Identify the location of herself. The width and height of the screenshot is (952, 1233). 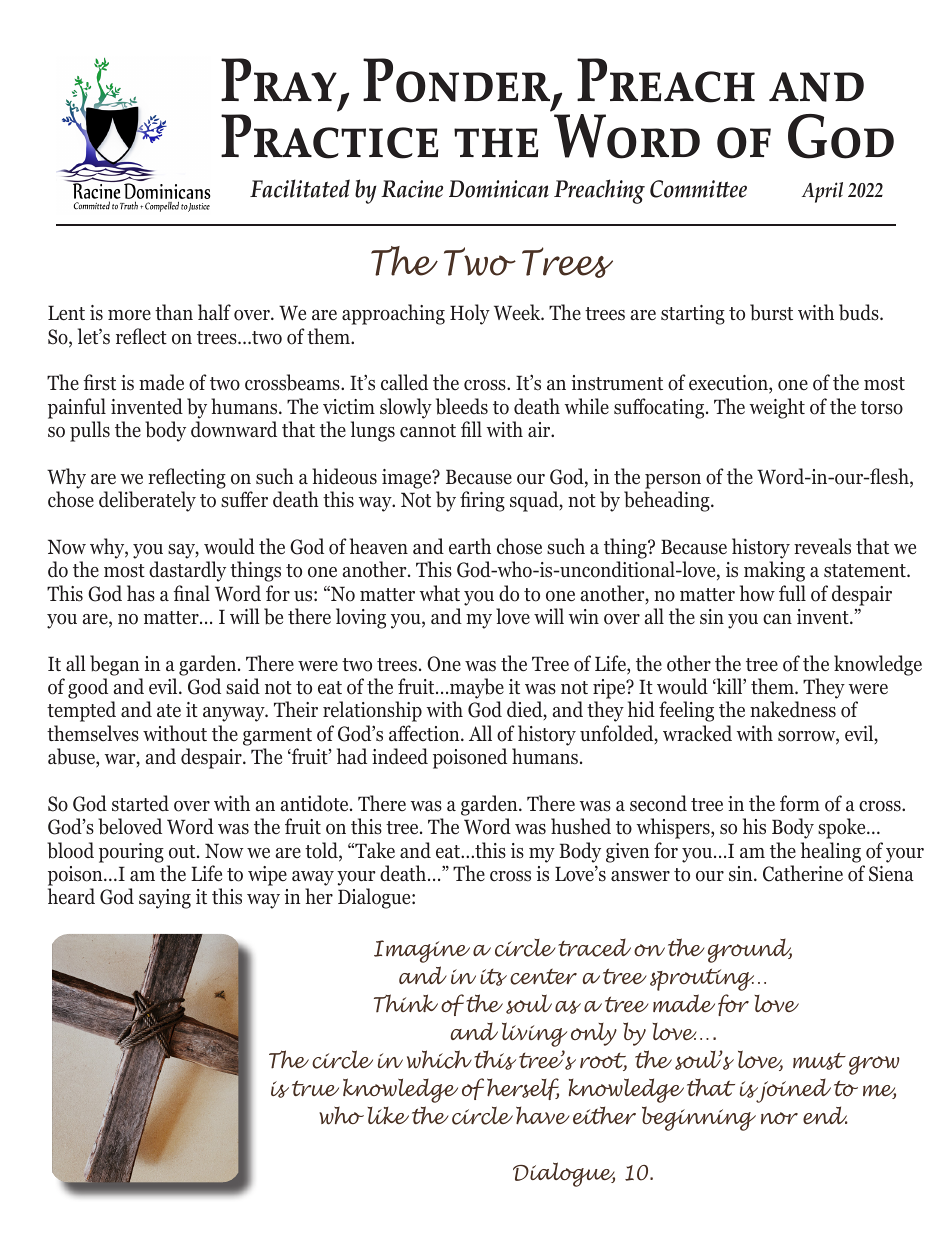
(523, 1089).
